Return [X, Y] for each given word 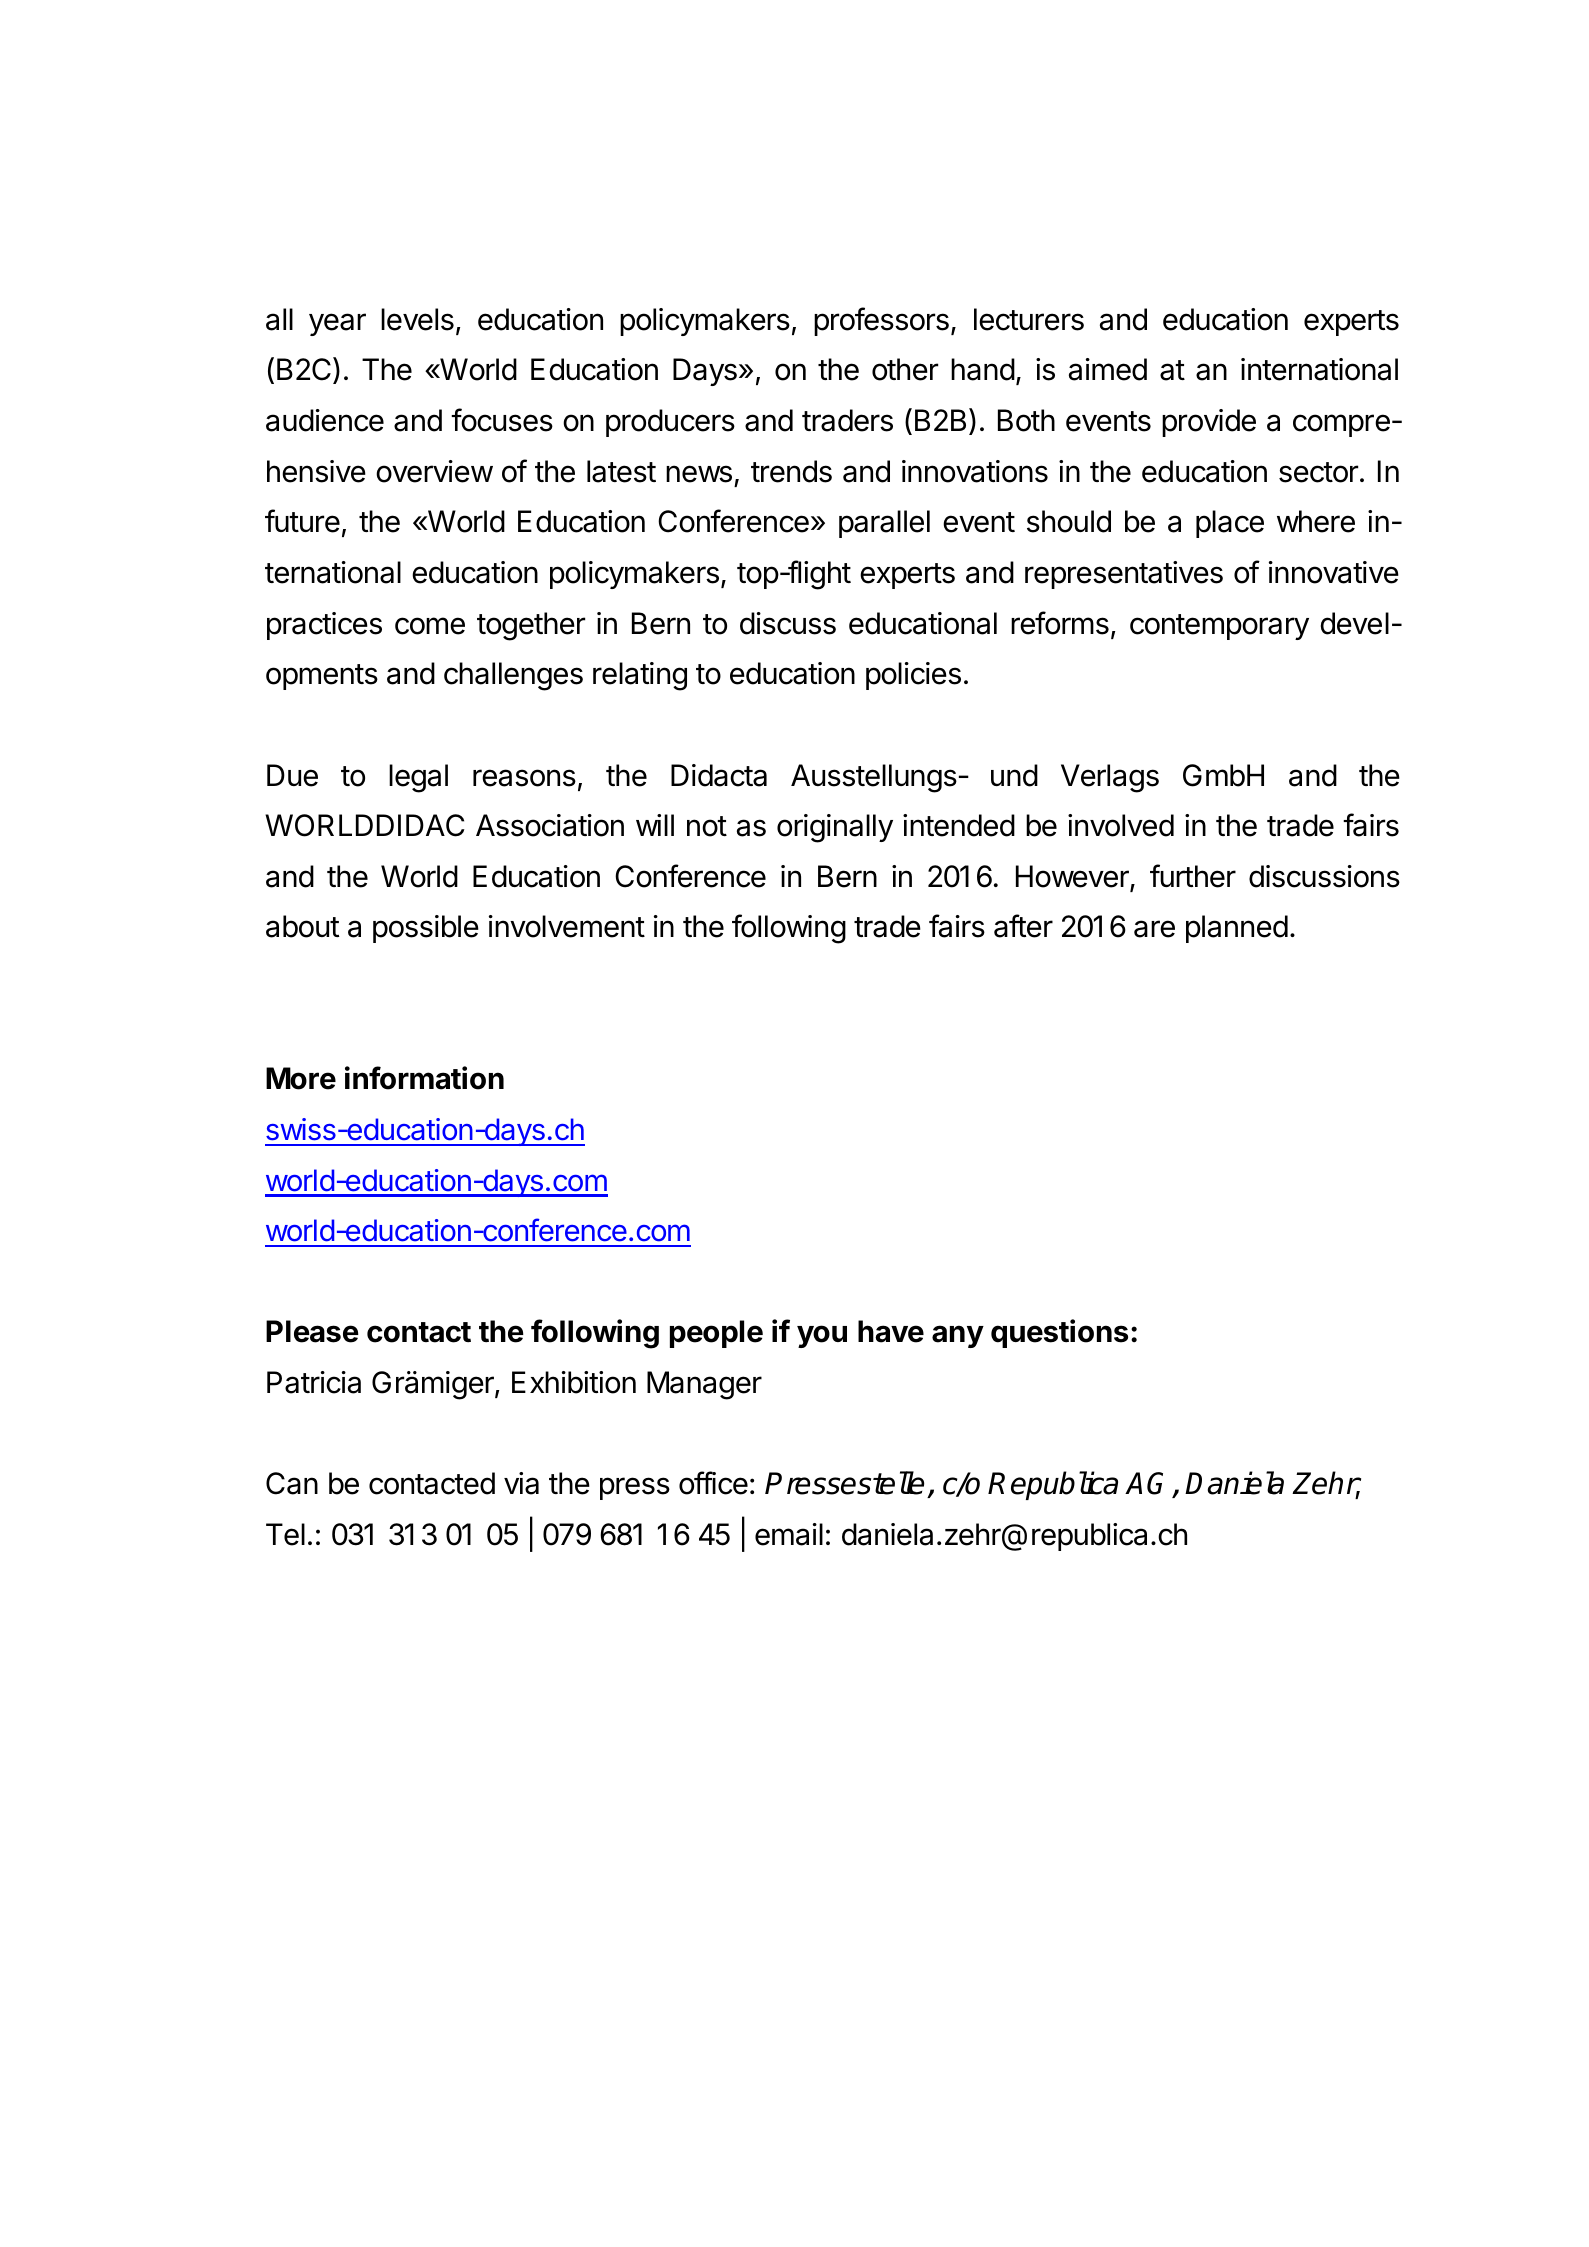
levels [417, 319]
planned [1237, 929]
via [521, 1483]
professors [881, 321]
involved [1121, 825]
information [424, 1078]
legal [418, 778]
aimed [1108, 369]
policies [913, 676]
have [891, 1331]
